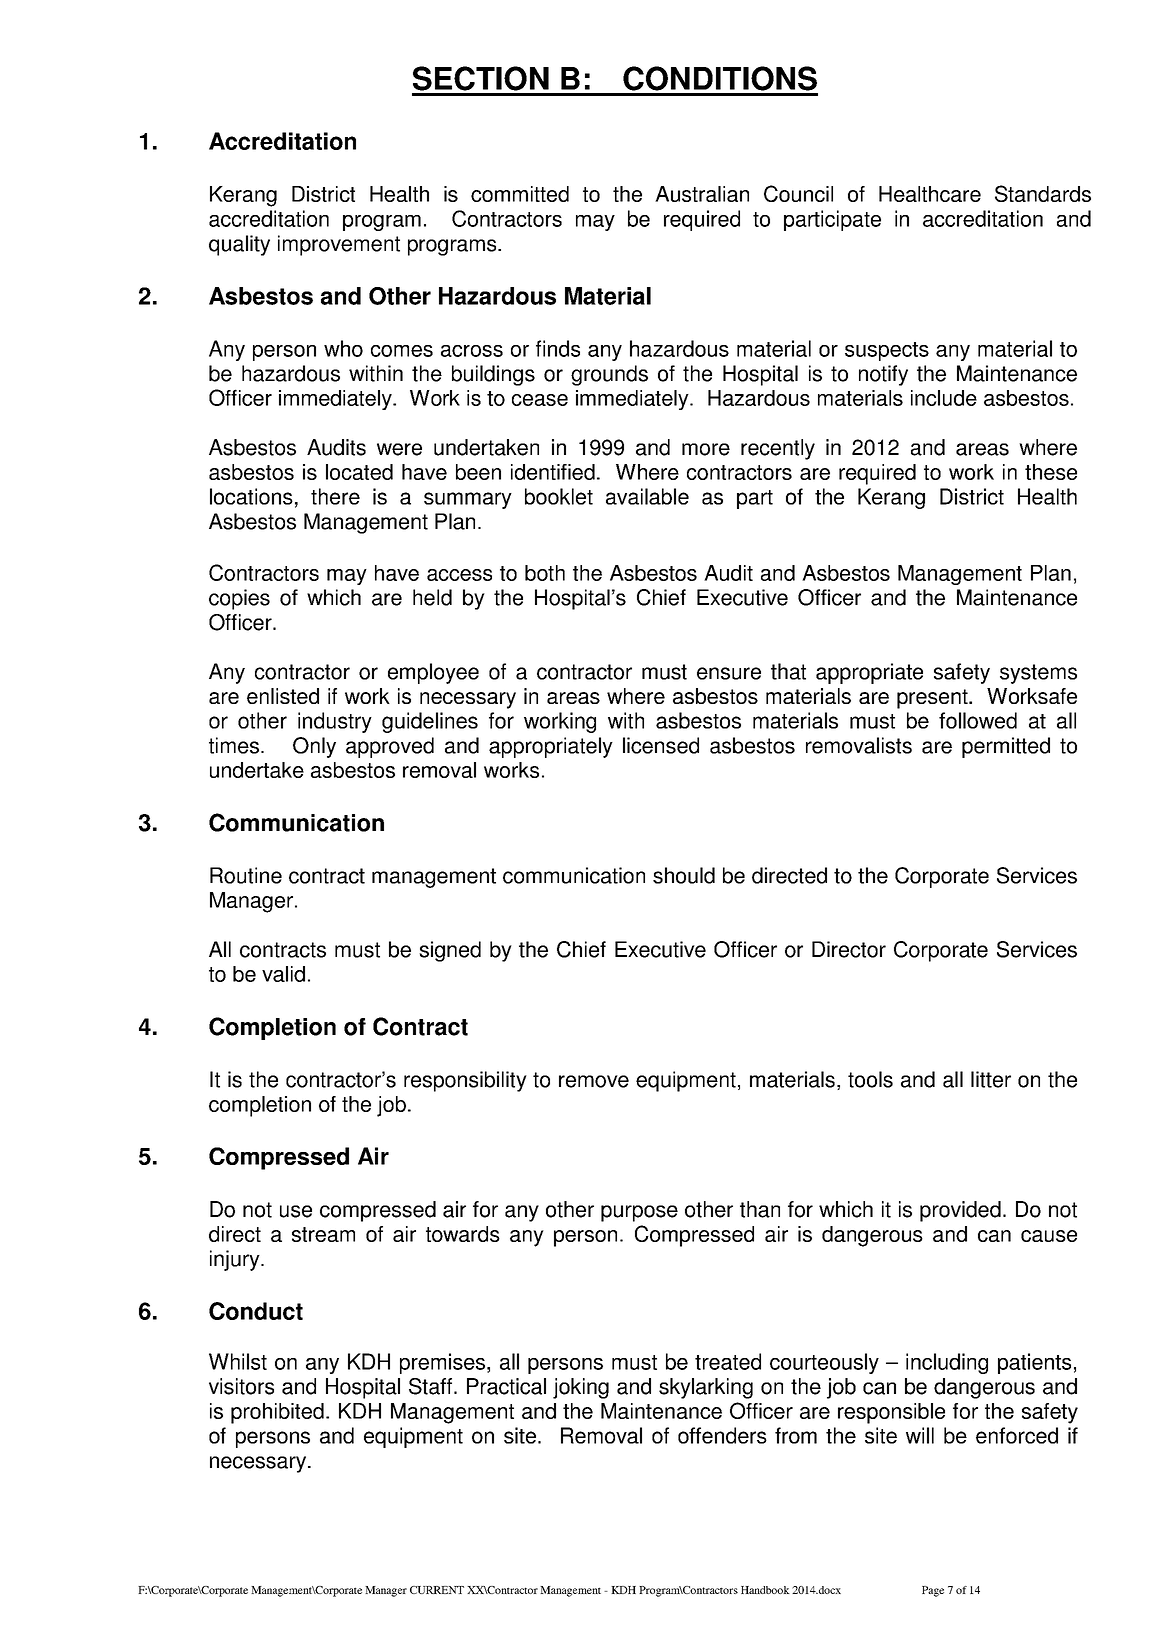 The width and height of the screenshot is (1160, 1641). What do you see at coordinates (339, 245) in the screenshot?
I see `improvement` at bounding box center [339, 245].
